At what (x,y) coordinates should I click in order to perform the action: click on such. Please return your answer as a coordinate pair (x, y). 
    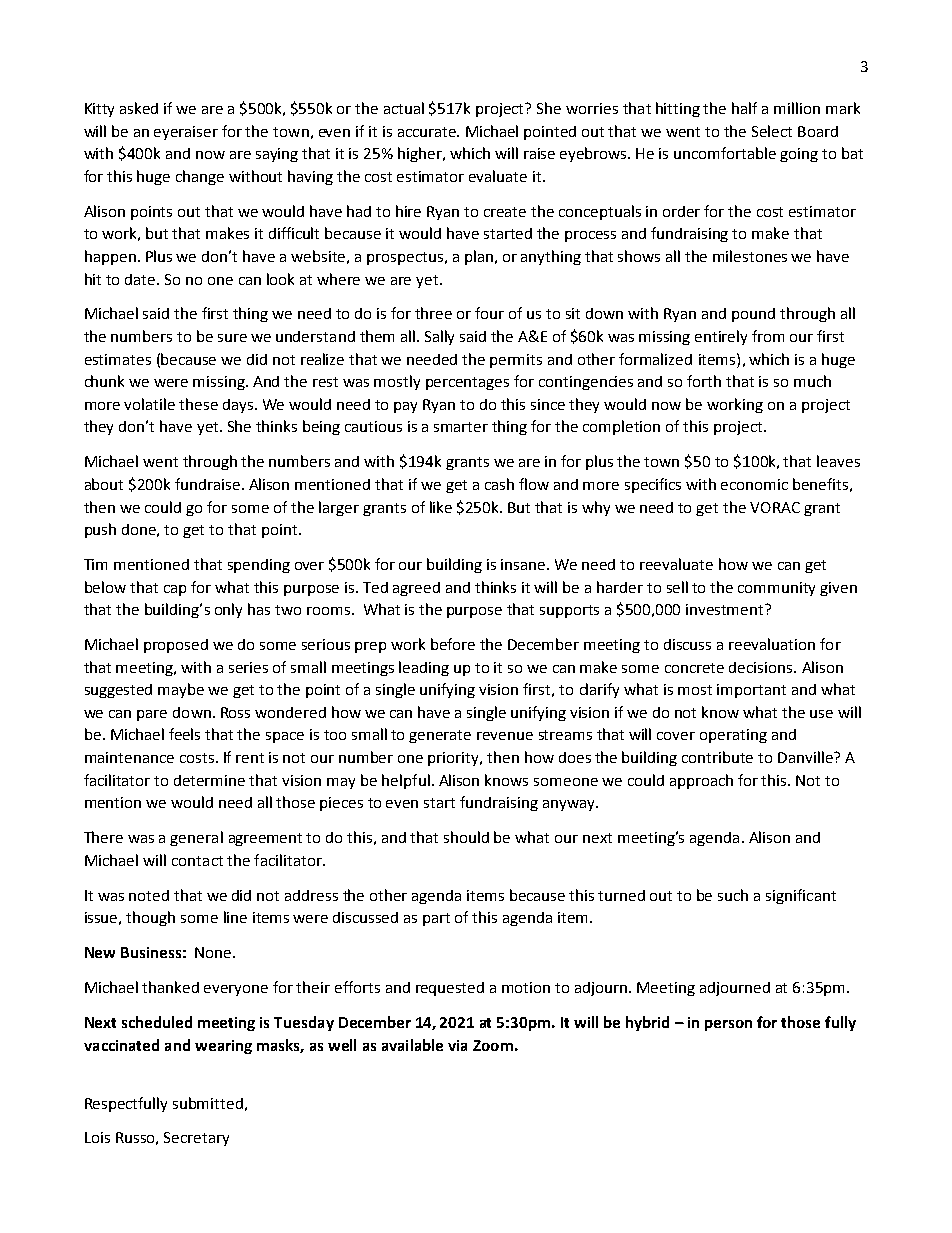
    Looking at the image, I should click on (733, 895).
